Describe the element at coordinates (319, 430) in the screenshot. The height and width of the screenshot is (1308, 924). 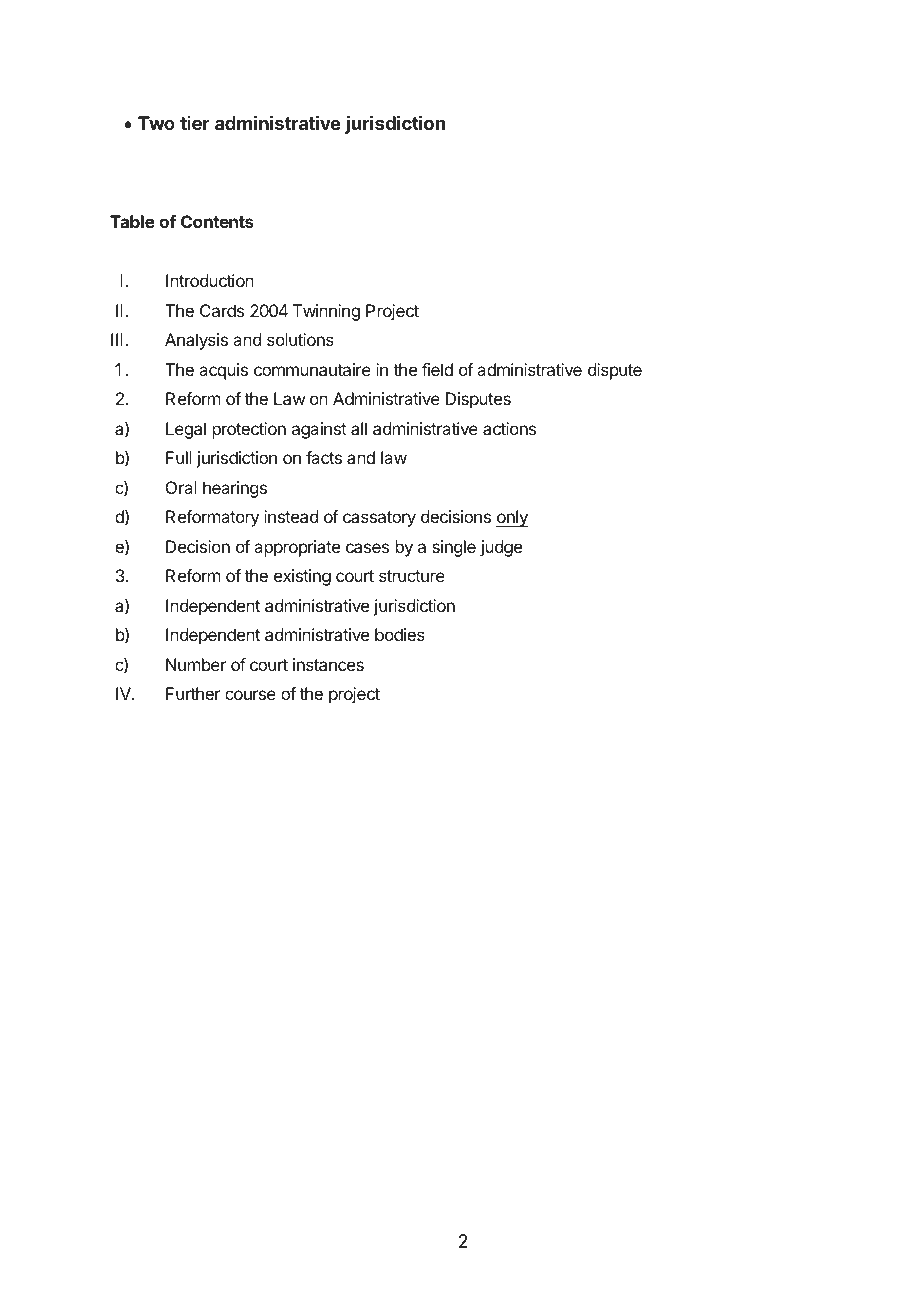
I see `against` at that location.
